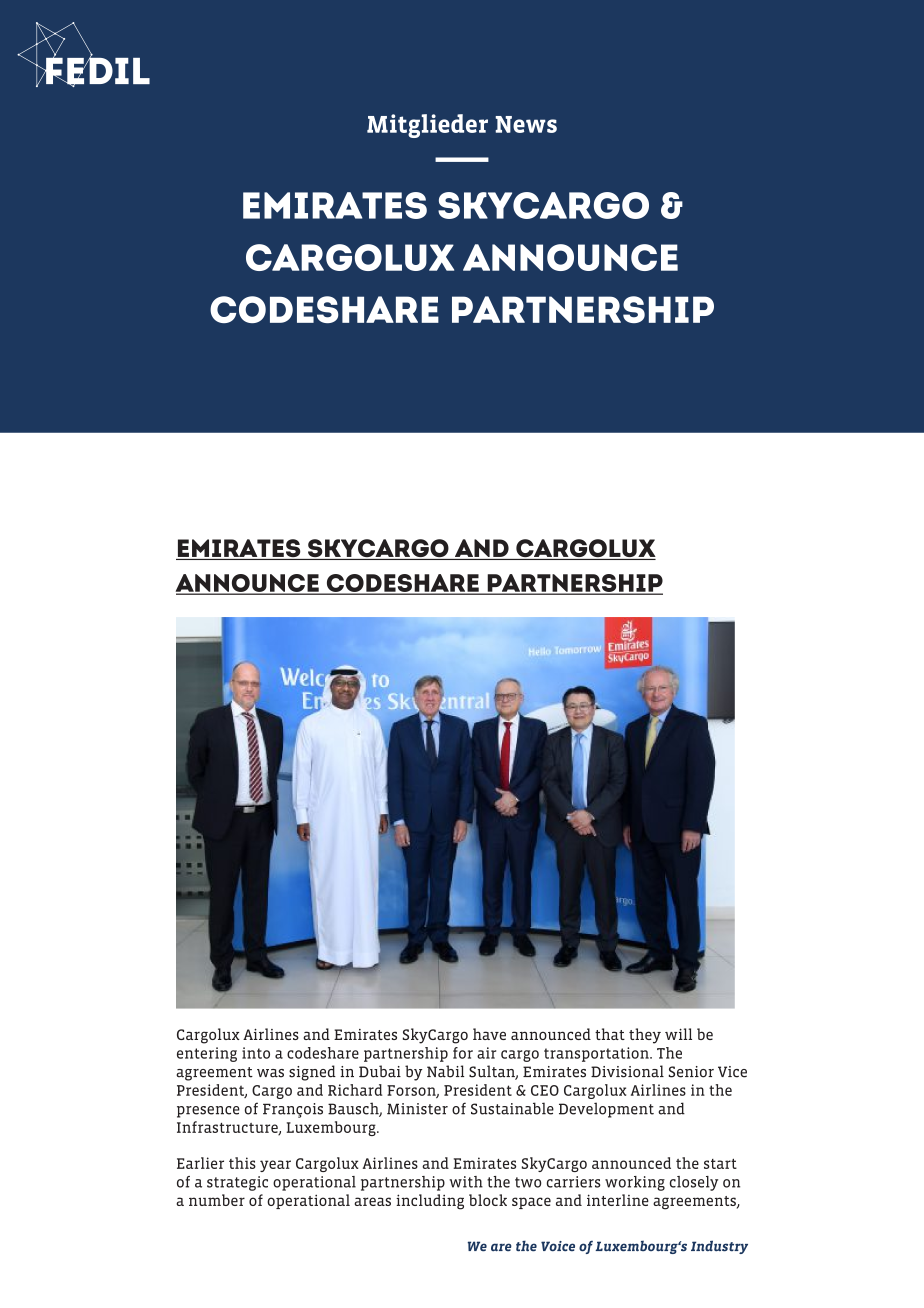 The width and height of the screenshot is (924, 1308). Describe the element at coordinates (489, 1034) in the screenshot. I see `have` at that location.
